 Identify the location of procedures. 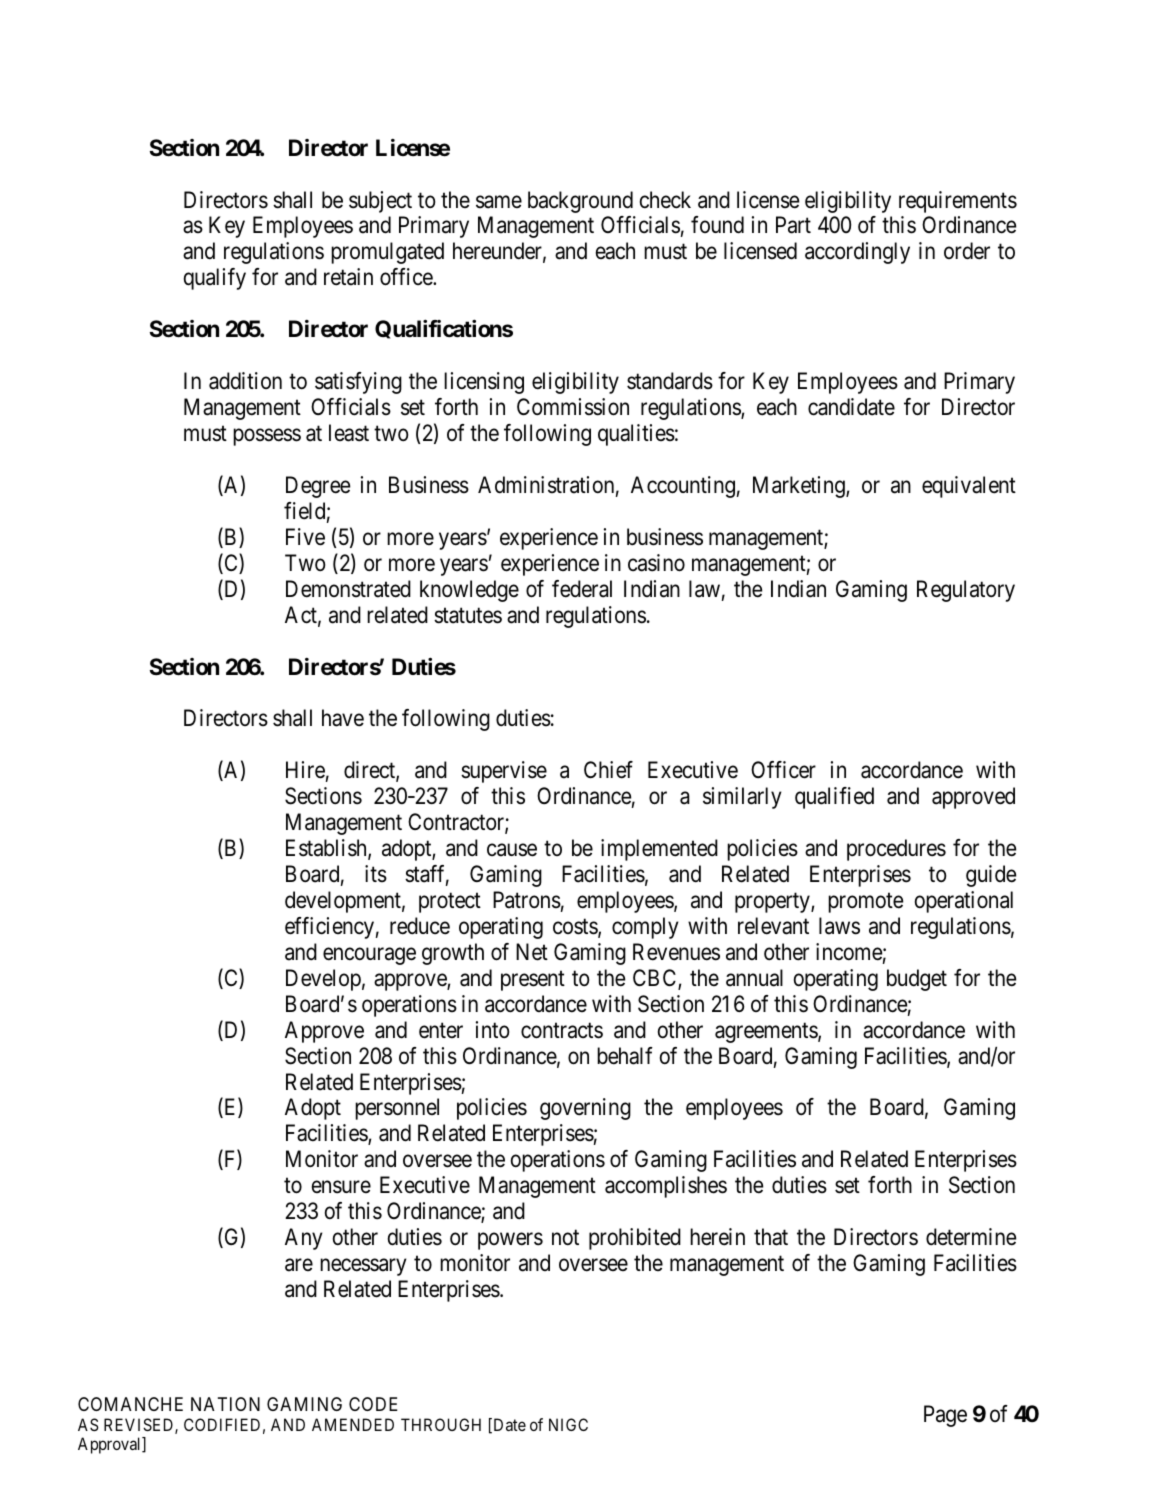
(896, 850).
